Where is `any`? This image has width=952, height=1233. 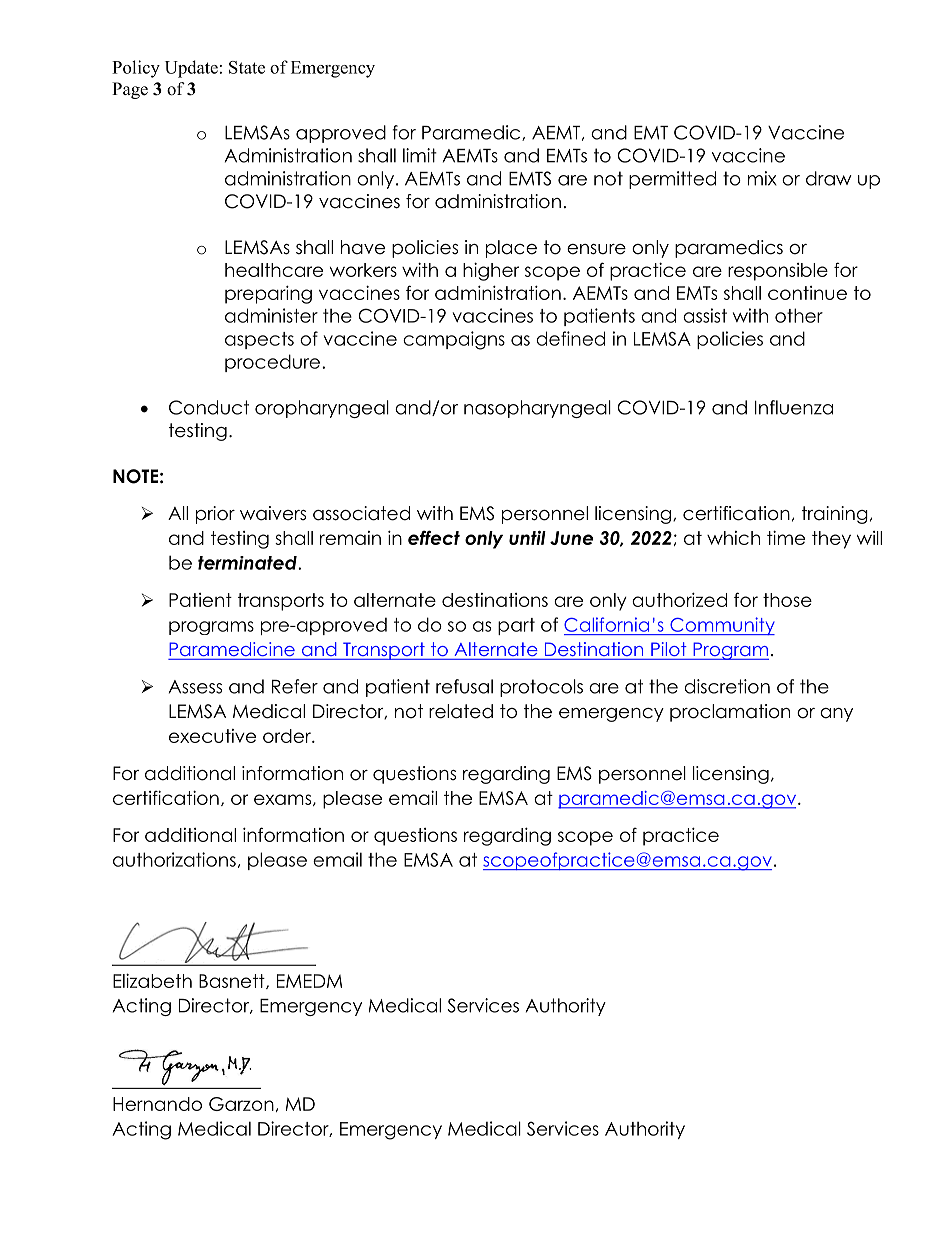 any is located at coordinates (836, 715).
